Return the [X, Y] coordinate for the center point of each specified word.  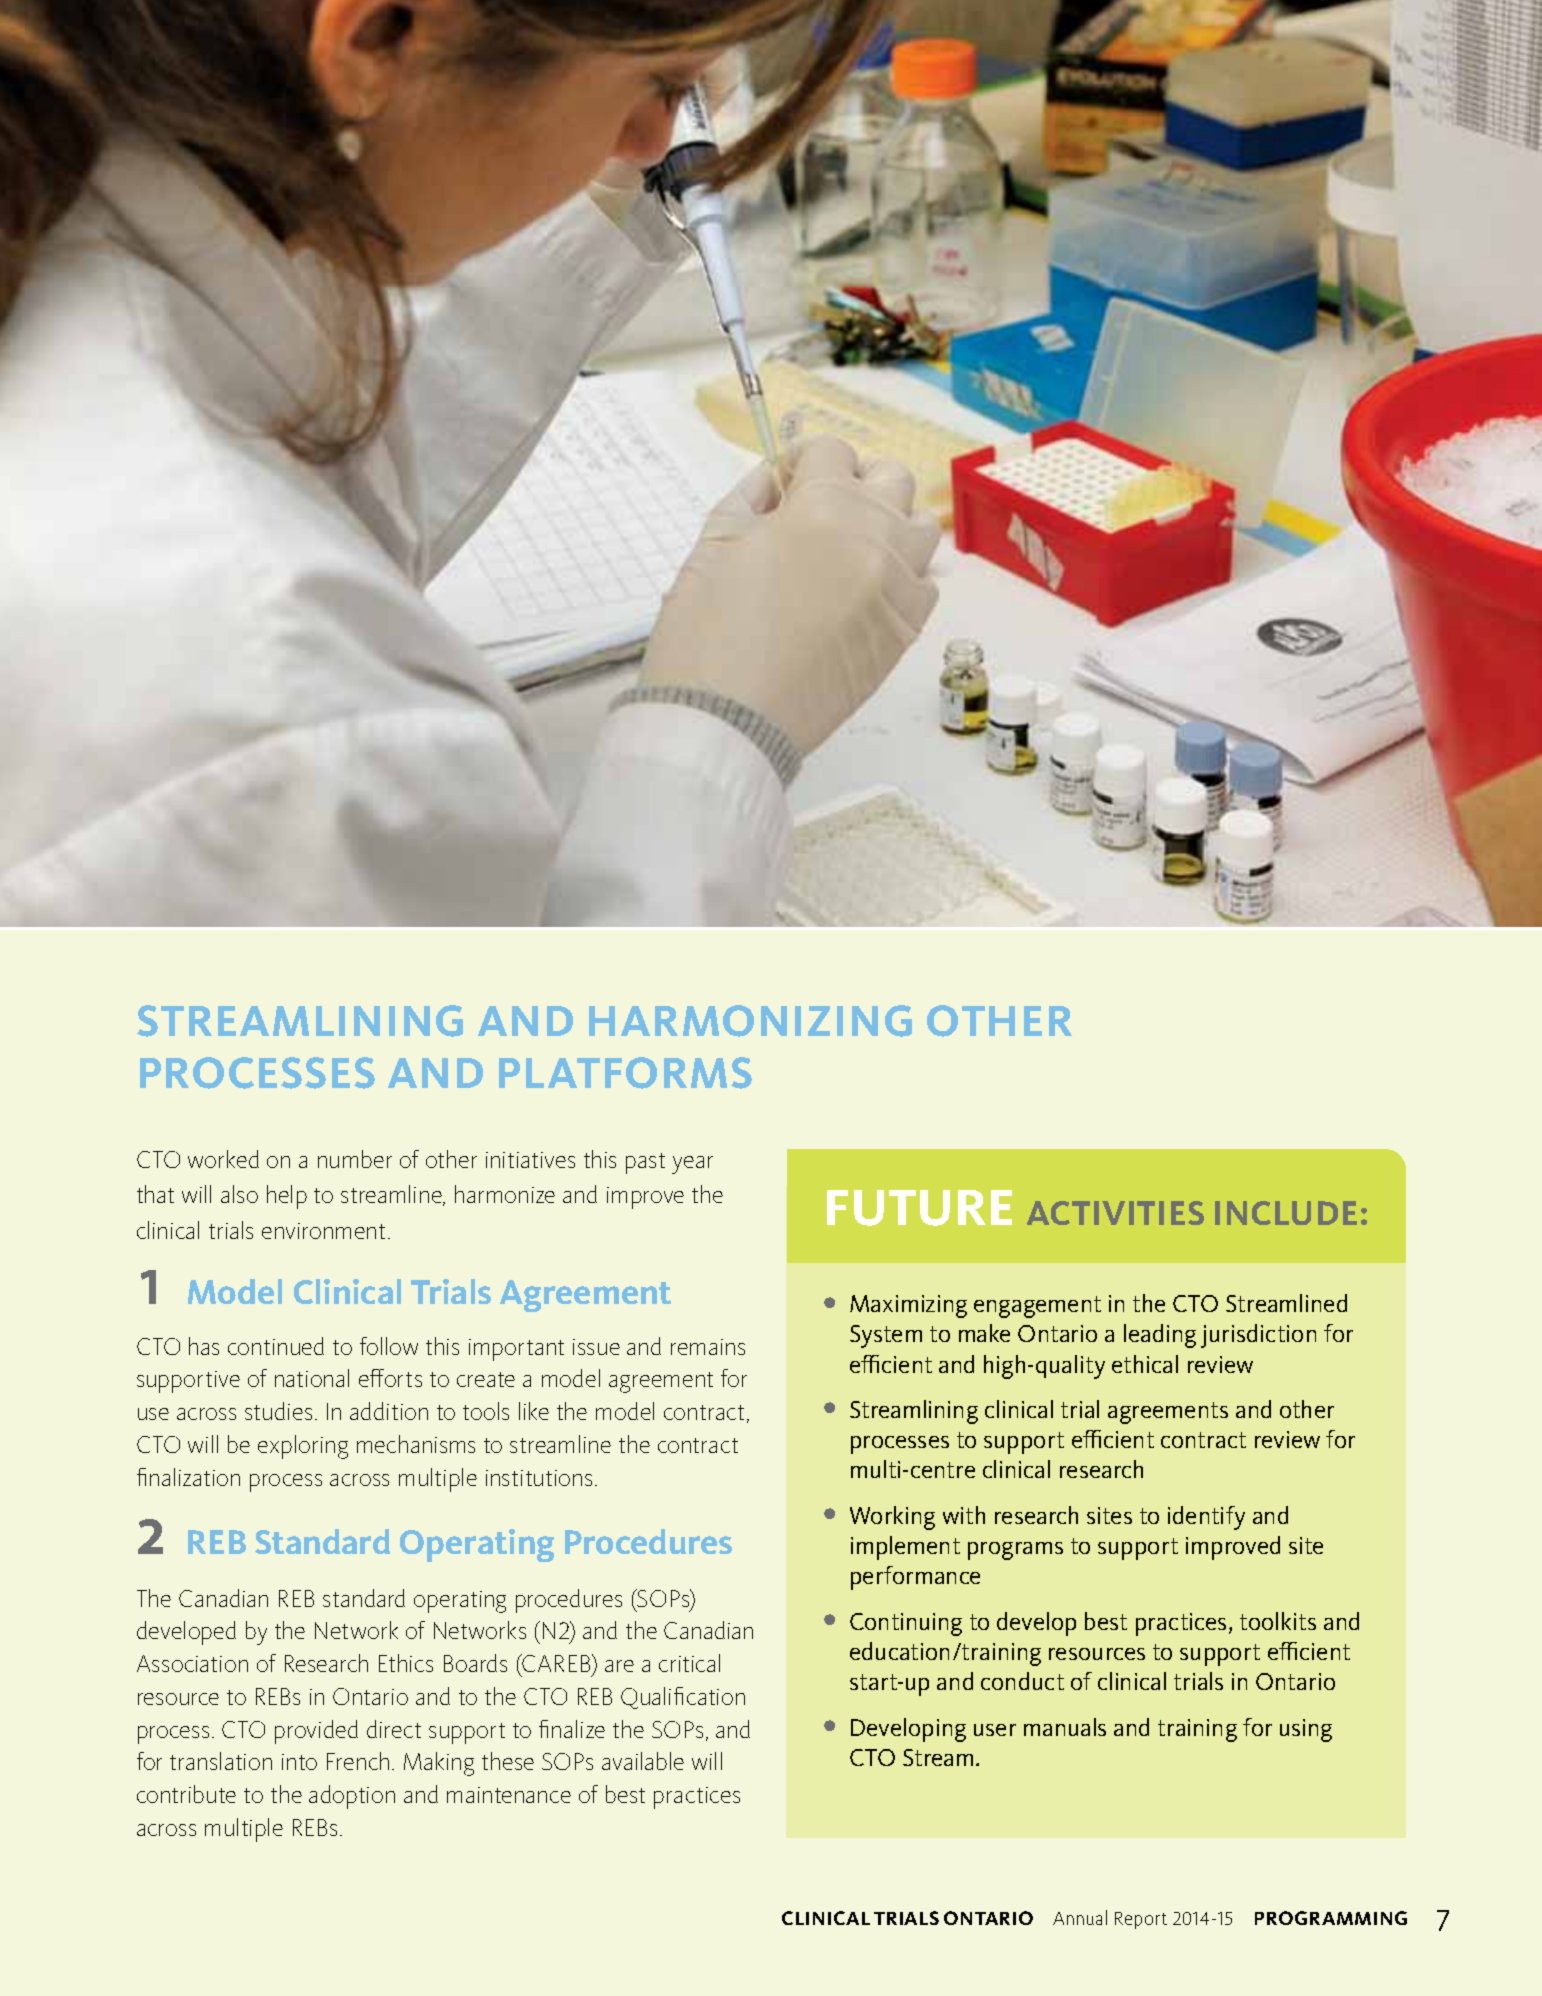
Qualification [683, 1698]
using [1306, 1730]
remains [708, 1347]
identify [1206, 1518]
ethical [1145, 1364]
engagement [1037, 1307]
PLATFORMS [625, 1073]
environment [323, 1231]
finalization [188, 1477]
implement [905, 1548]
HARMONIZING [750, 1021]
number [355, 1159]
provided [316, 1732]
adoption [352, 1797]
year [692, 1165]
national [312, 1378]
